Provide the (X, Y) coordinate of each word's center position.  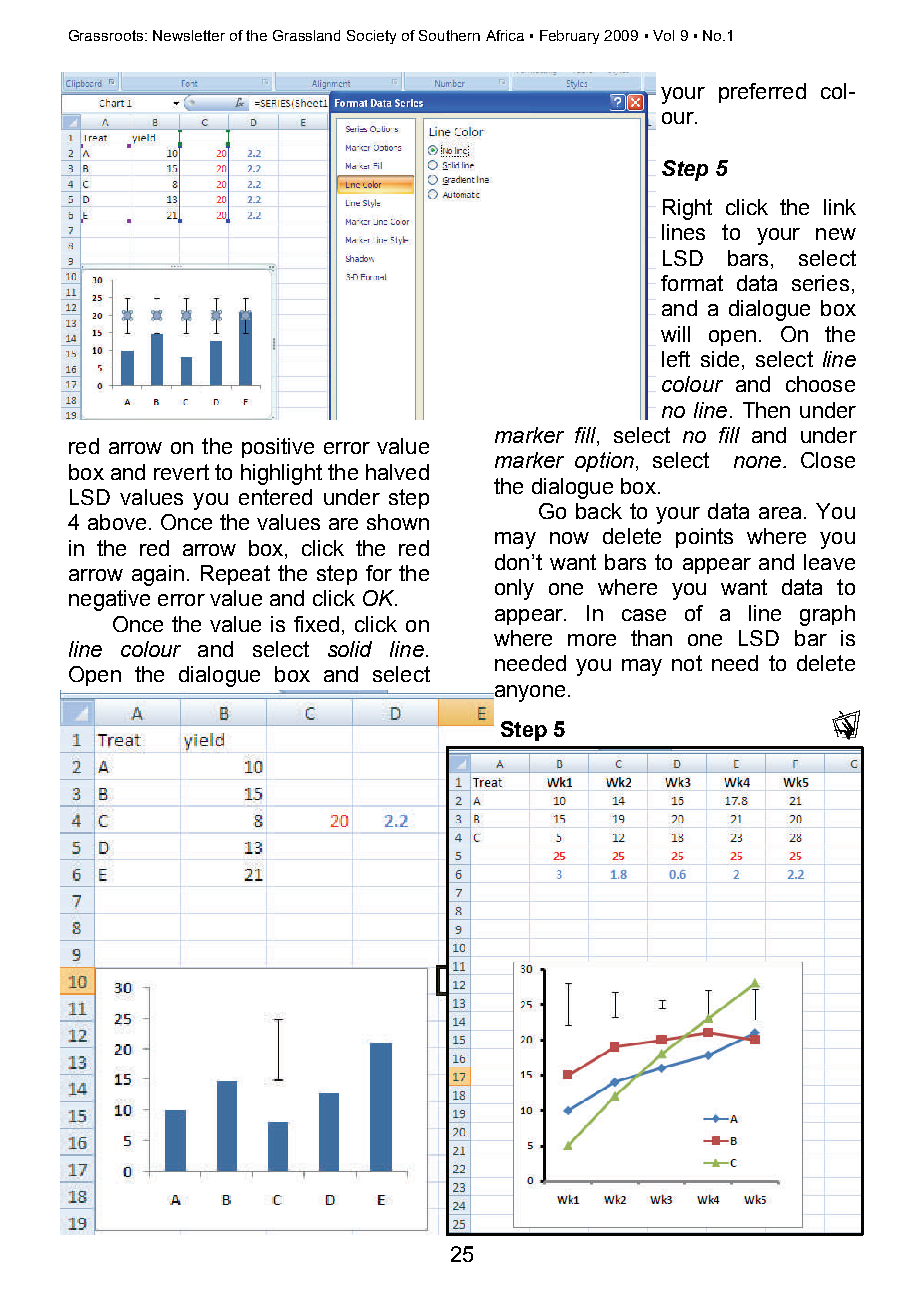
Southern (449, 35)
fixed (316, 624)
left (676, 359)
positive (278, 448)
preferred (762, 93)
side (720, 359)
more (592, 640)
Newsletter (189, 35)
